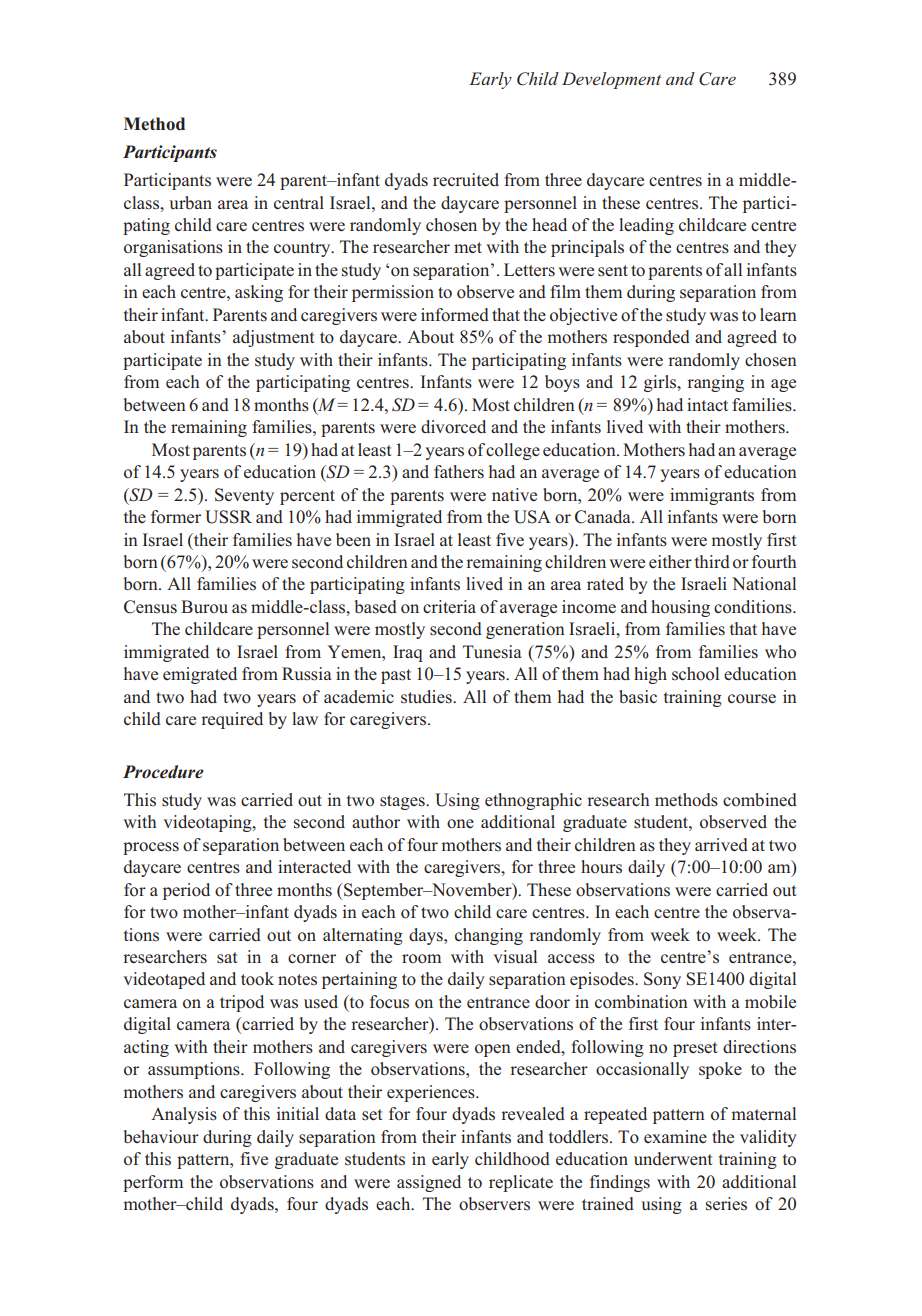  What do you see at coordinates (299, 202) in the page?
I see `central` at bounding box center [299, 202].
